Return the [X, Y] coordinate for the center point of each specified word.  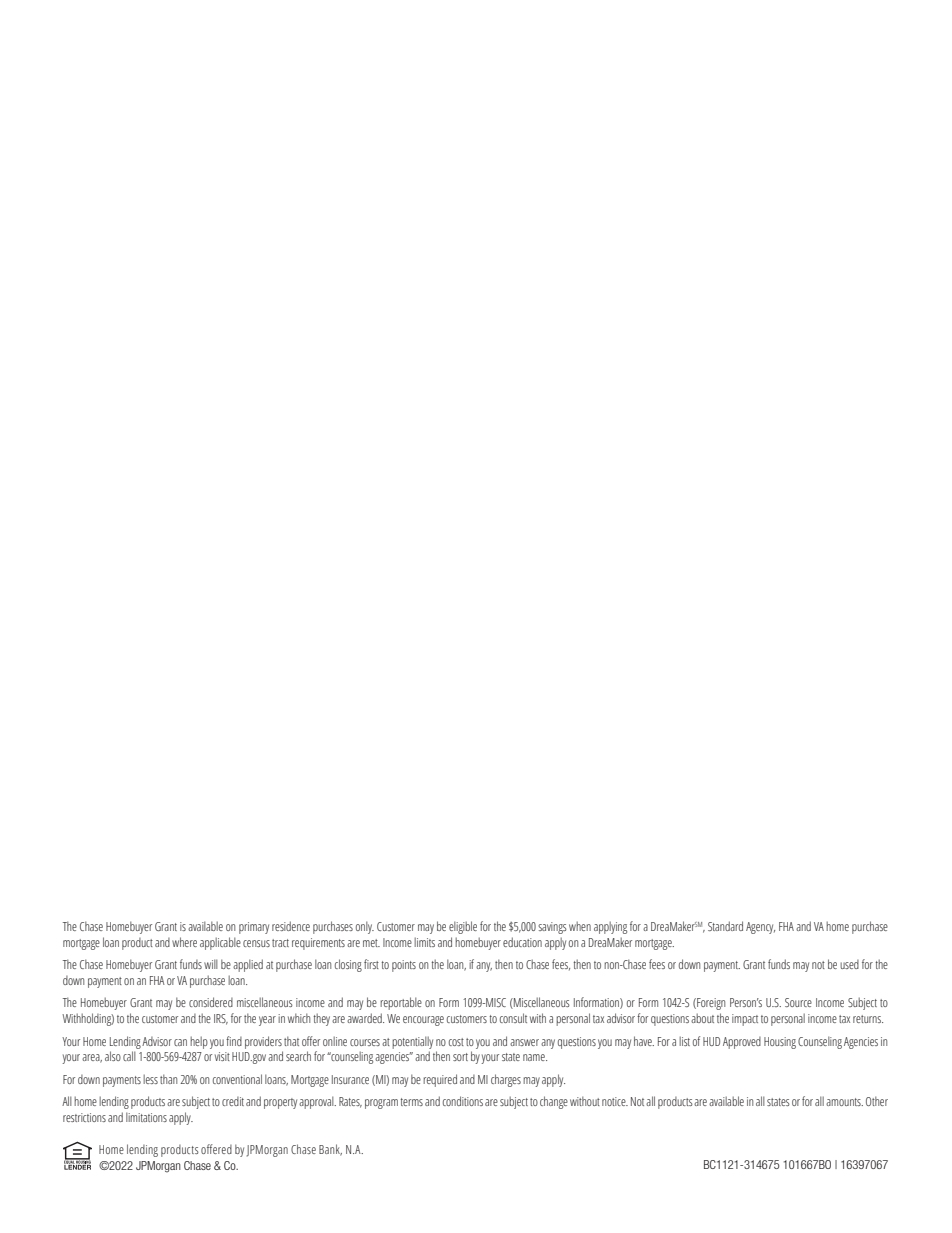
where [184, 942]
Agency [760, 928]
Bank [330, 1150]
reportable [401, 1003]
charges [506, 1080]
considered [211, 1002]
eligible [463, 927]
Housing [780, 1043]
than [168, 1079]
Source [798, 1002]
